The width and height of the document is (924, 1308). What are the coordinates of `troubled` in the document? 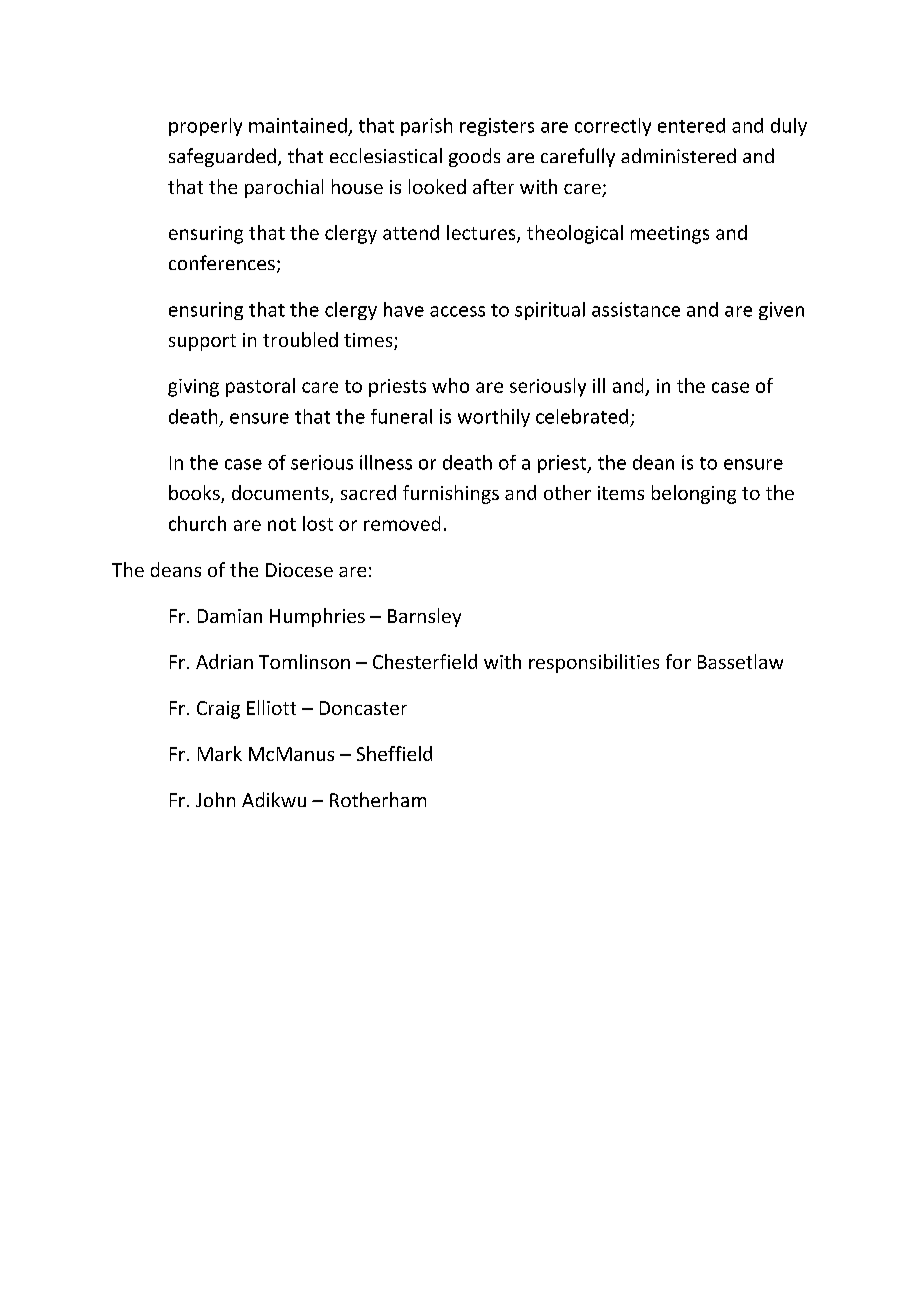 It's located at (300, 339).
